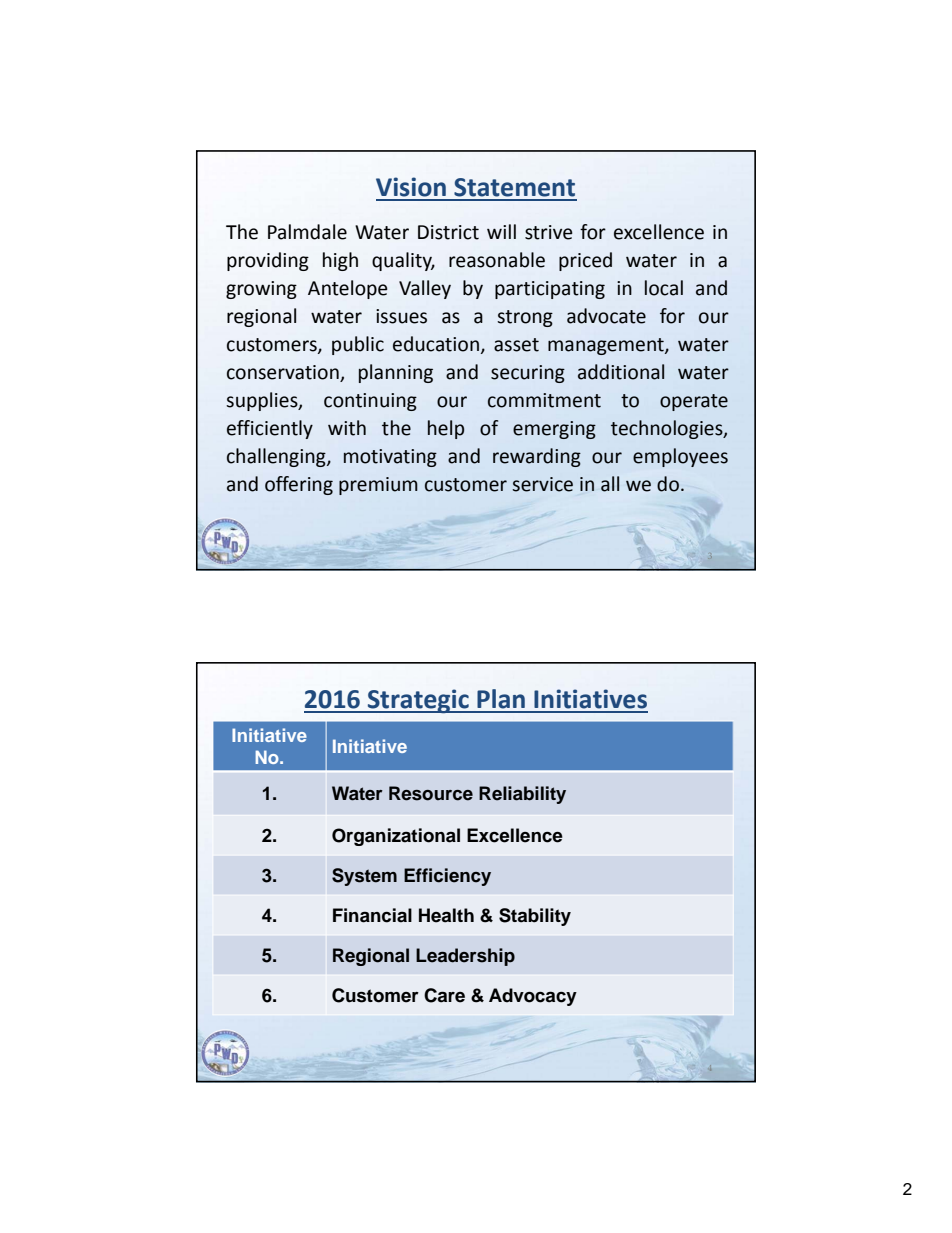 The height and width of the image is (1233, 952). I want to click on Reliability, so click(522, 795).
